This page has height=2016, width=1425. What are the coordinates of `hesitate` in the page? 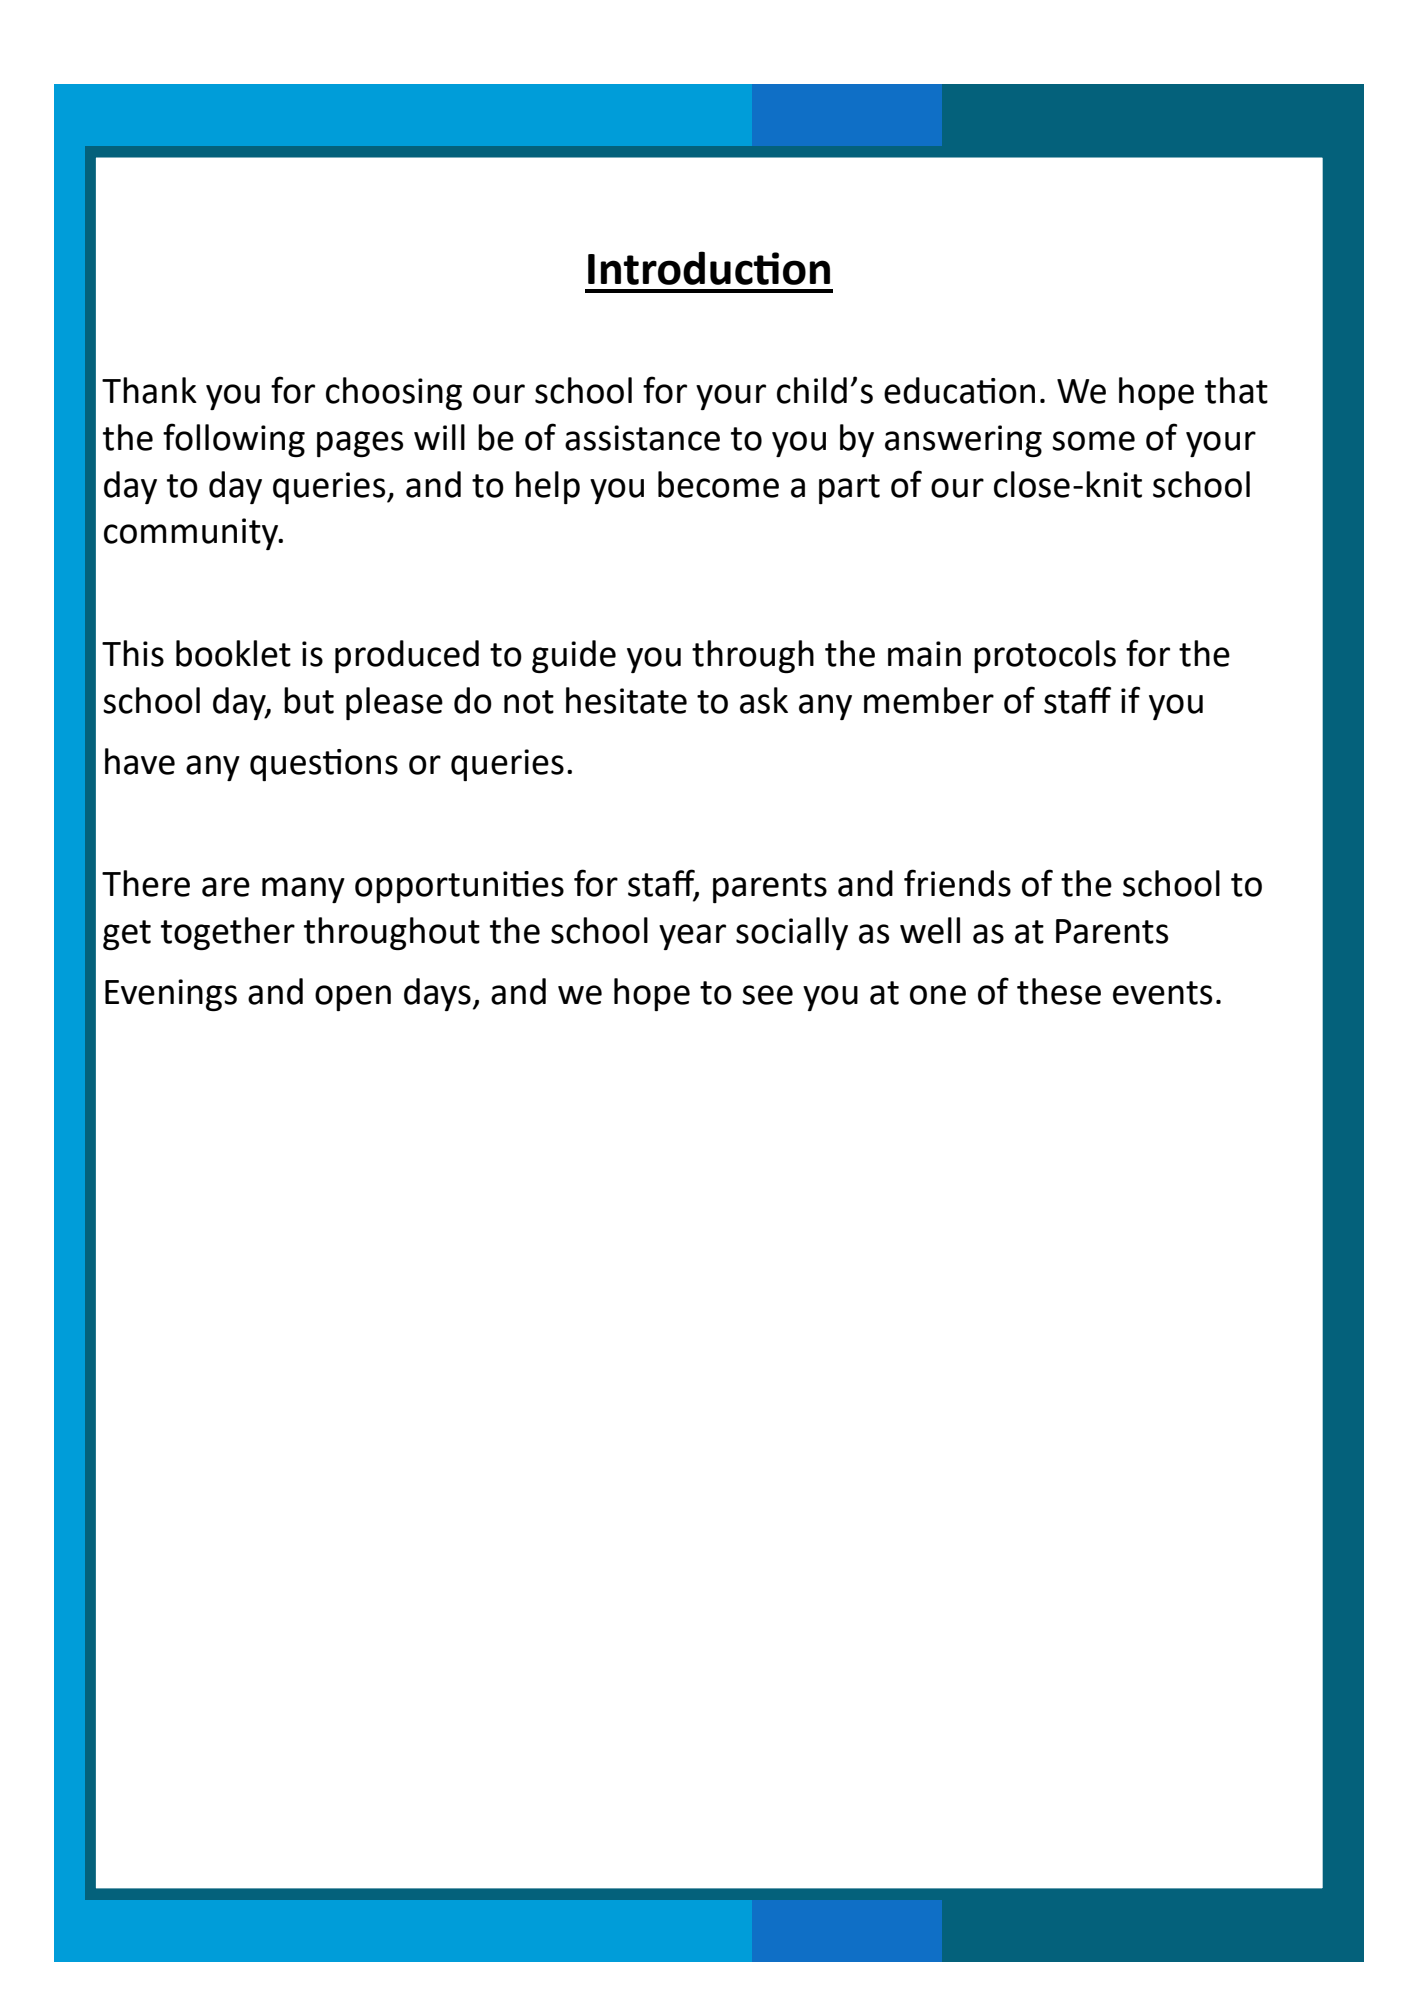 It's located at (626, 700).
